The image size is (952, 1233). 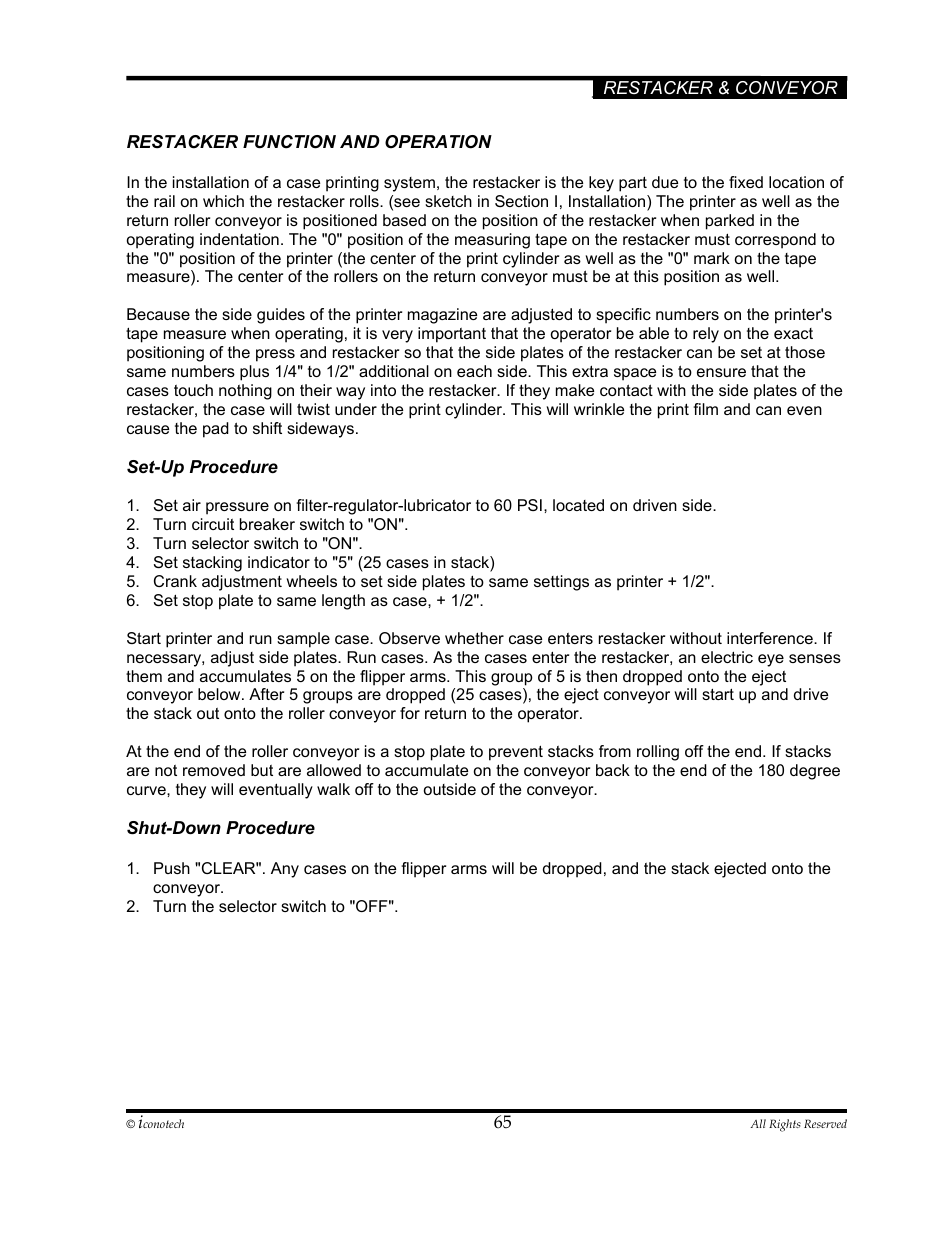 I want to click on back, so click(x=613, y=770).
